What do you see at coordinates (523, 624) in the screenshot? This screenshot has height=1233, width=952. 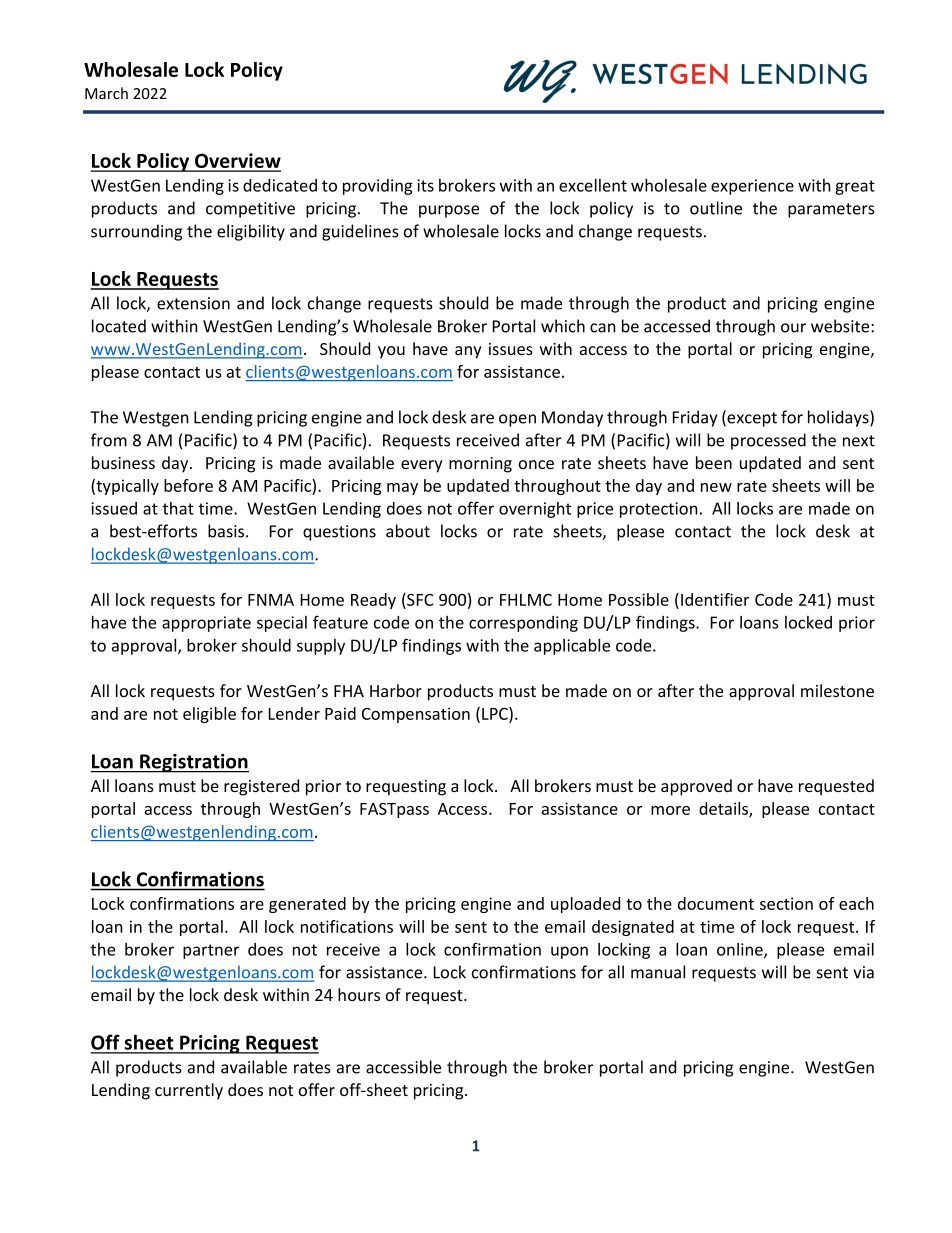 I see `corresponding` at bounding box center [523, 624].
